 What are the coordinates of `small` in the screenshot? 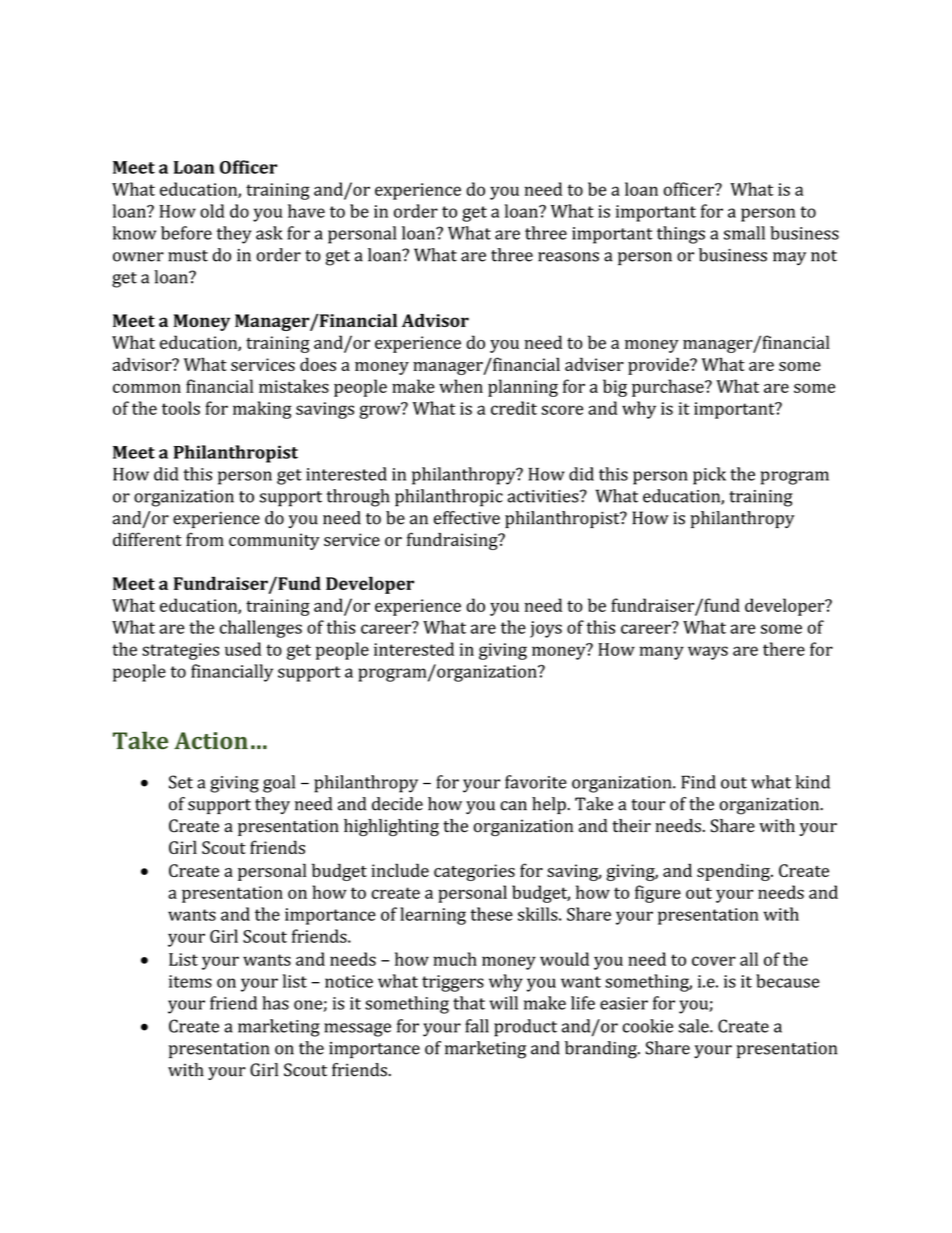 It's located at (744, 233).
